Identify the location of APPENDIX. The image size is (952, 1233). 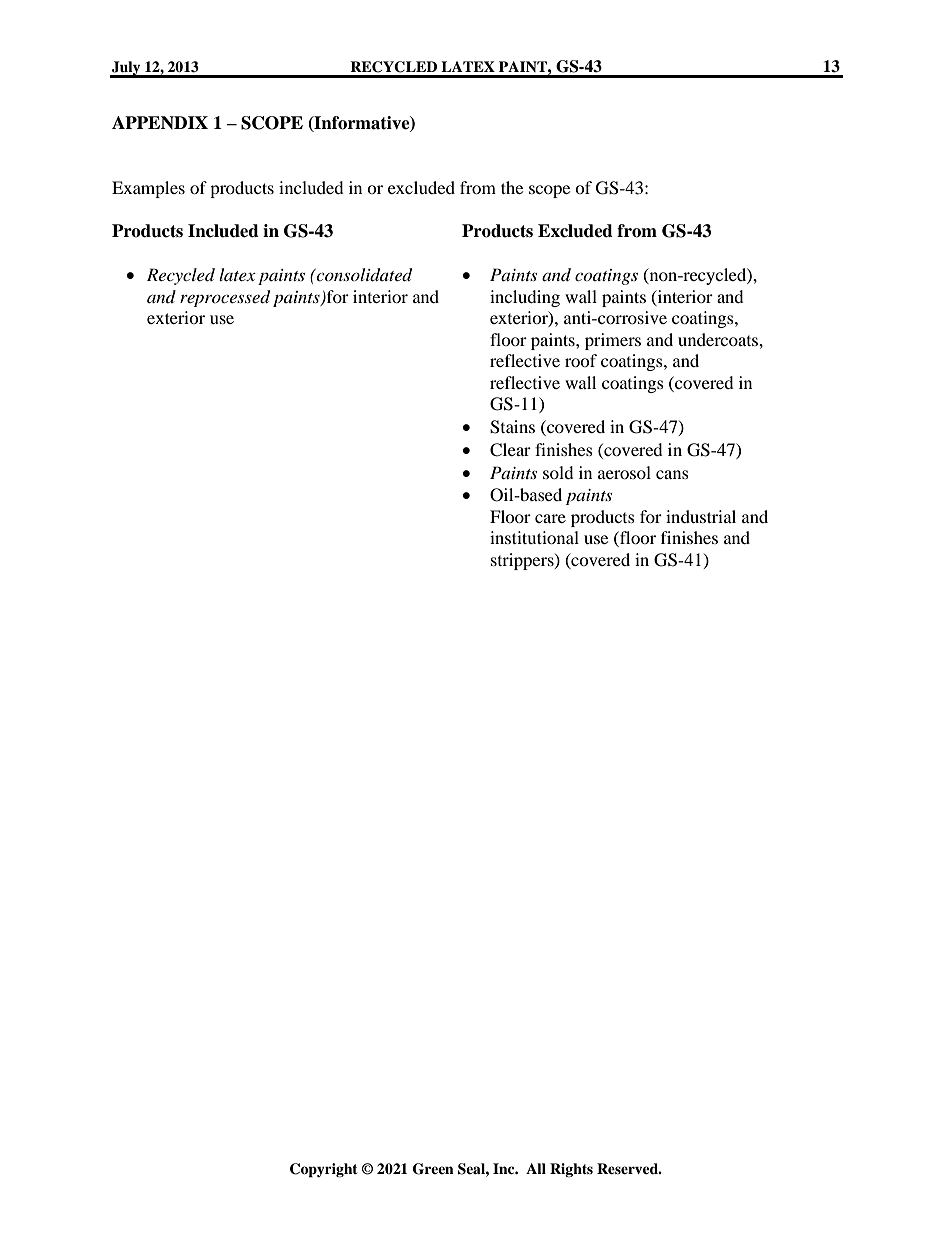
(160, 122).
